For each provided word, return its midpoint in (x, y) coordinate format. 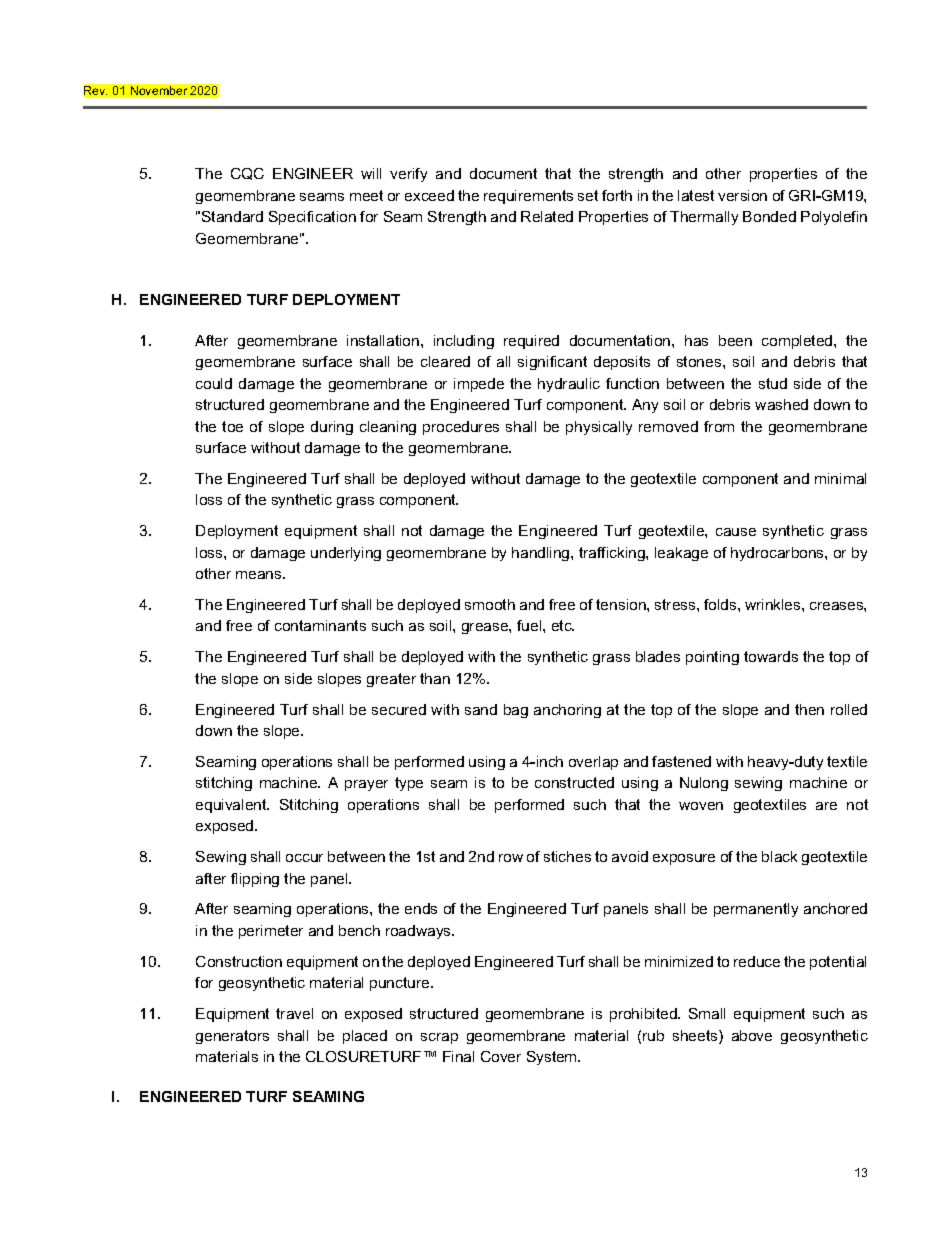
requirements (528, 197)
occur (304, 858)
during (332, 428)
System (553, 1058)
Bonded (769, 216)
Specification (312, 218)
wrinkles (774, 604)
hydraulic (569, 385)
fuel (530, 625)
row (511, 858)
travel (294, 1013)
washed (781, 404)
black (779, 856)
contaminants (320, 625)
